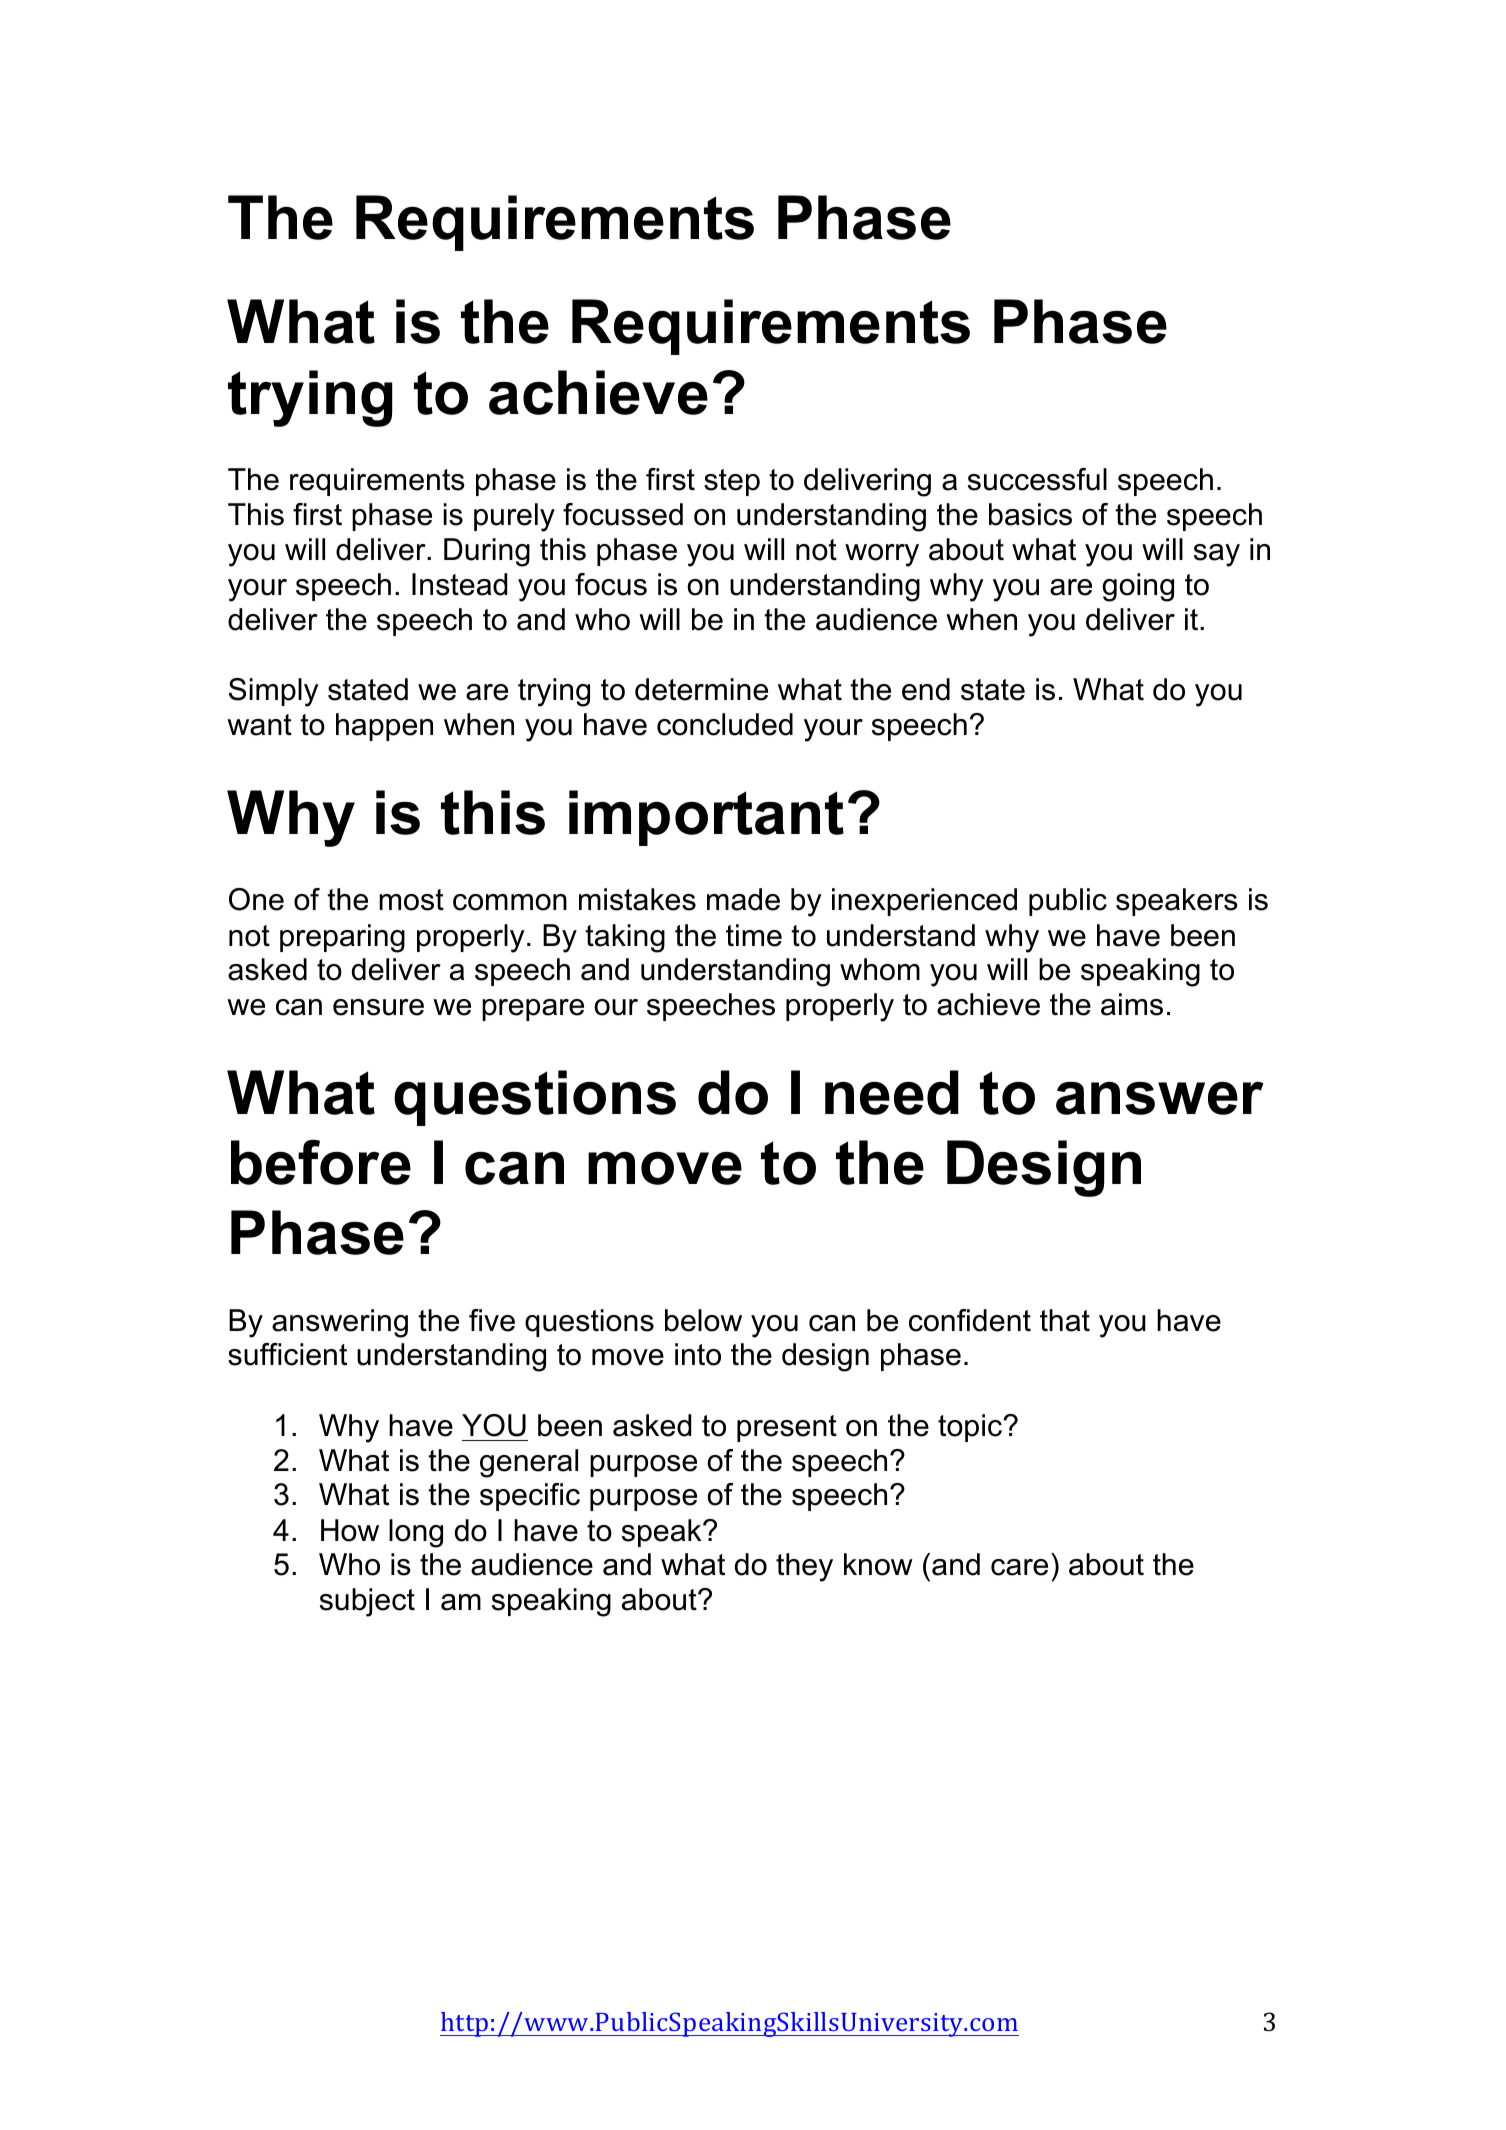 The width and height of the screenshot is (1506, 2130). Describe the element at coordinates (732, 482) in the screenshot. I see `step` at that location.
